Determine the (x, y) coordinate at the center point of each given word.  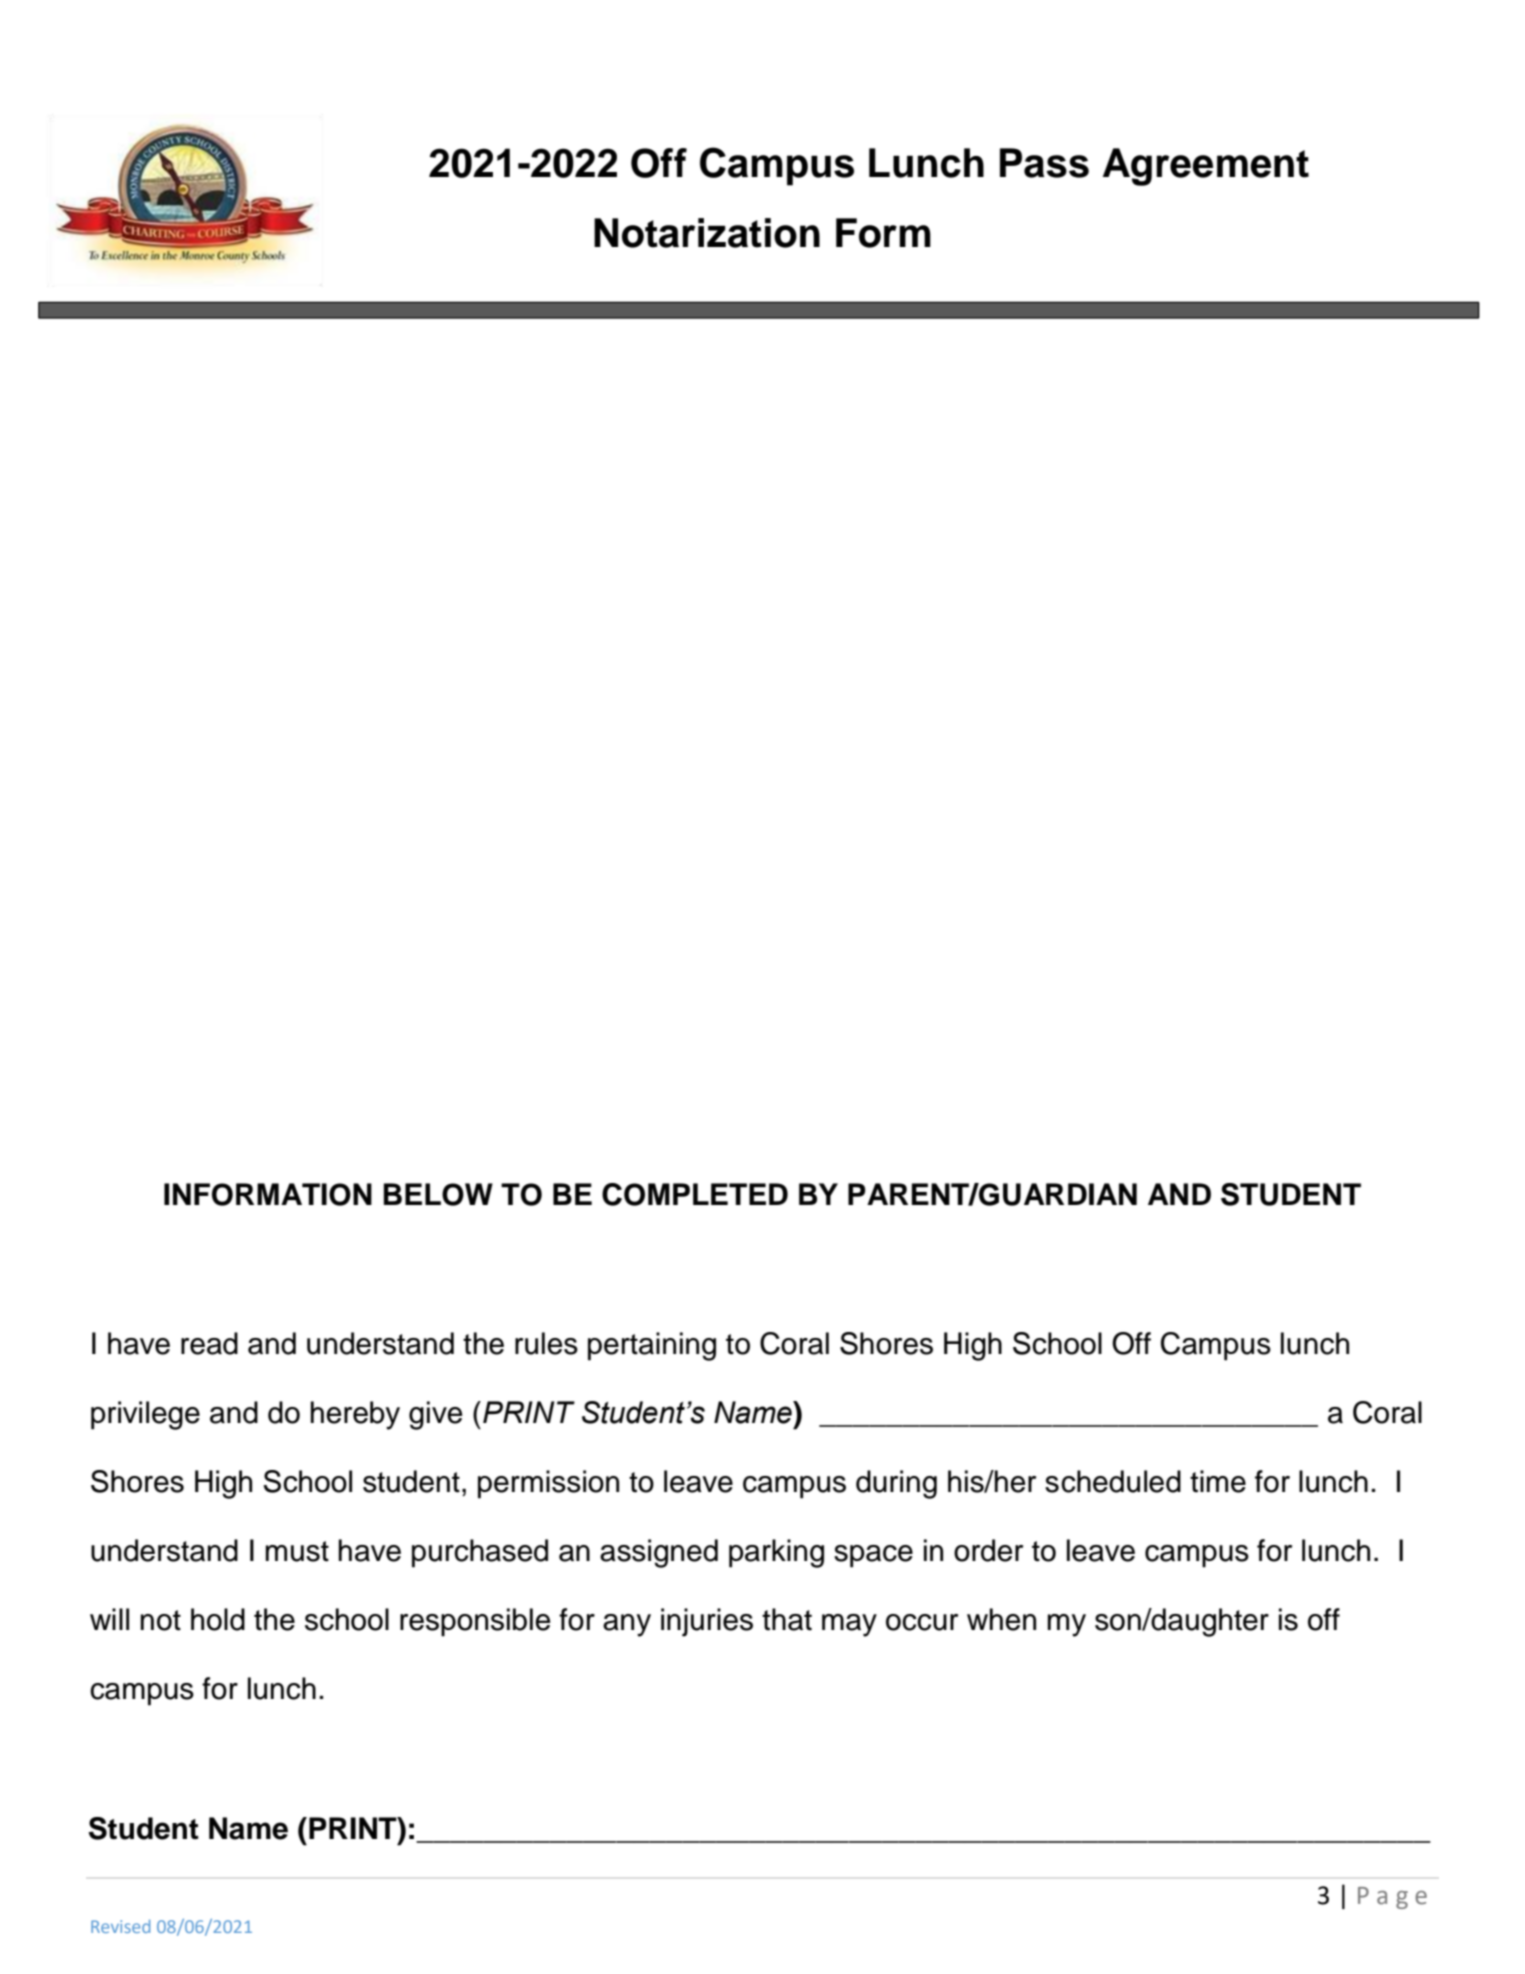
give (435, 1415)
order (988, 1550)
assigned (659, 1553)
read (209, 1343)
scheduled (1113, 1481)
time (1218, 1481)
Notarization (707, 233)
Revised (120, 1926)
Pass (1044, 163)
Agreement (1206, 167)
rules (546, 1343)
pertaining (652, 1346)
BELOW (438, 1194)
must (297, 1551)
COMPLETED (695, 1194)
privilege (145, 1415)
